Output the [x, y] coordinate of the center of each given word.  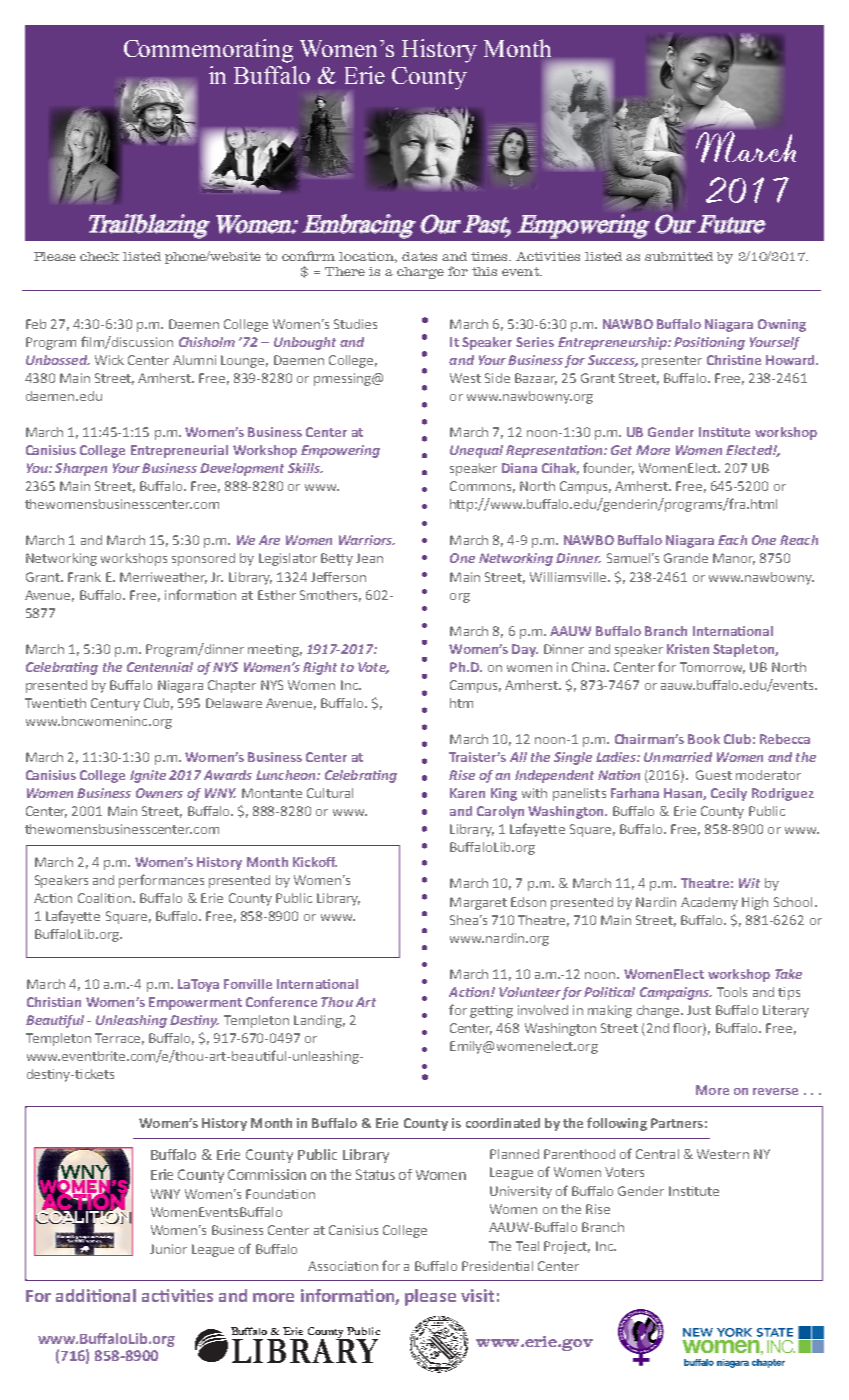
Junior [168, 1249]
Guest [714, 775]
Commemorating [208, 51]
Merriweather [163, 578]
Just [699, 1010]
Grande [686, 558]
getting [491, 1011]
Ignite [148, 776]
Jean [369, 558]
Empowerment [195, 1003]
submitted [679, 256]
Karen [467, 793]
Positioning [709, 343]
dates [419, 256]
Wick [109, 360]
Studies [355, 324]
